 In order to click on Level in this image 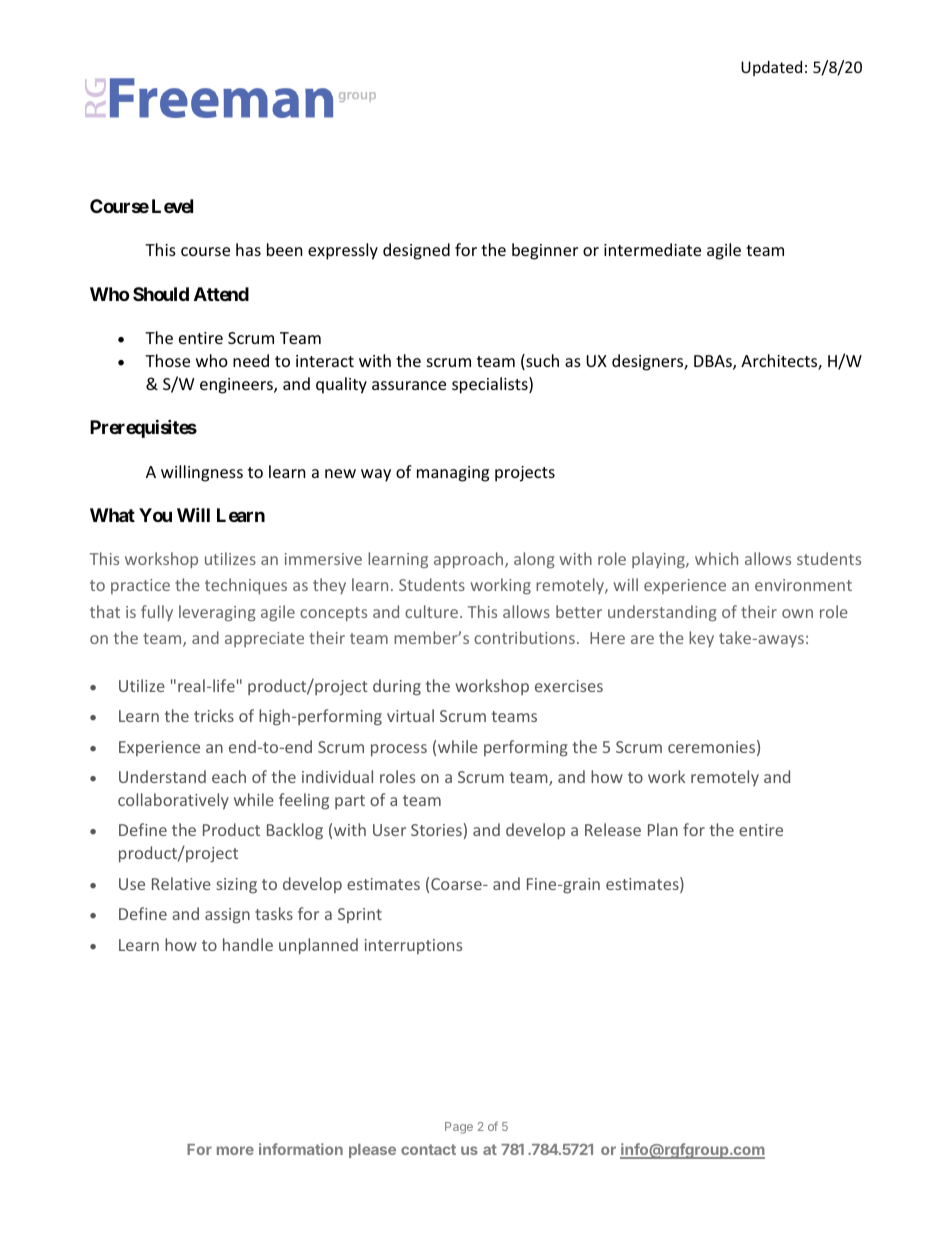, I will do `click(172, 206)`.
